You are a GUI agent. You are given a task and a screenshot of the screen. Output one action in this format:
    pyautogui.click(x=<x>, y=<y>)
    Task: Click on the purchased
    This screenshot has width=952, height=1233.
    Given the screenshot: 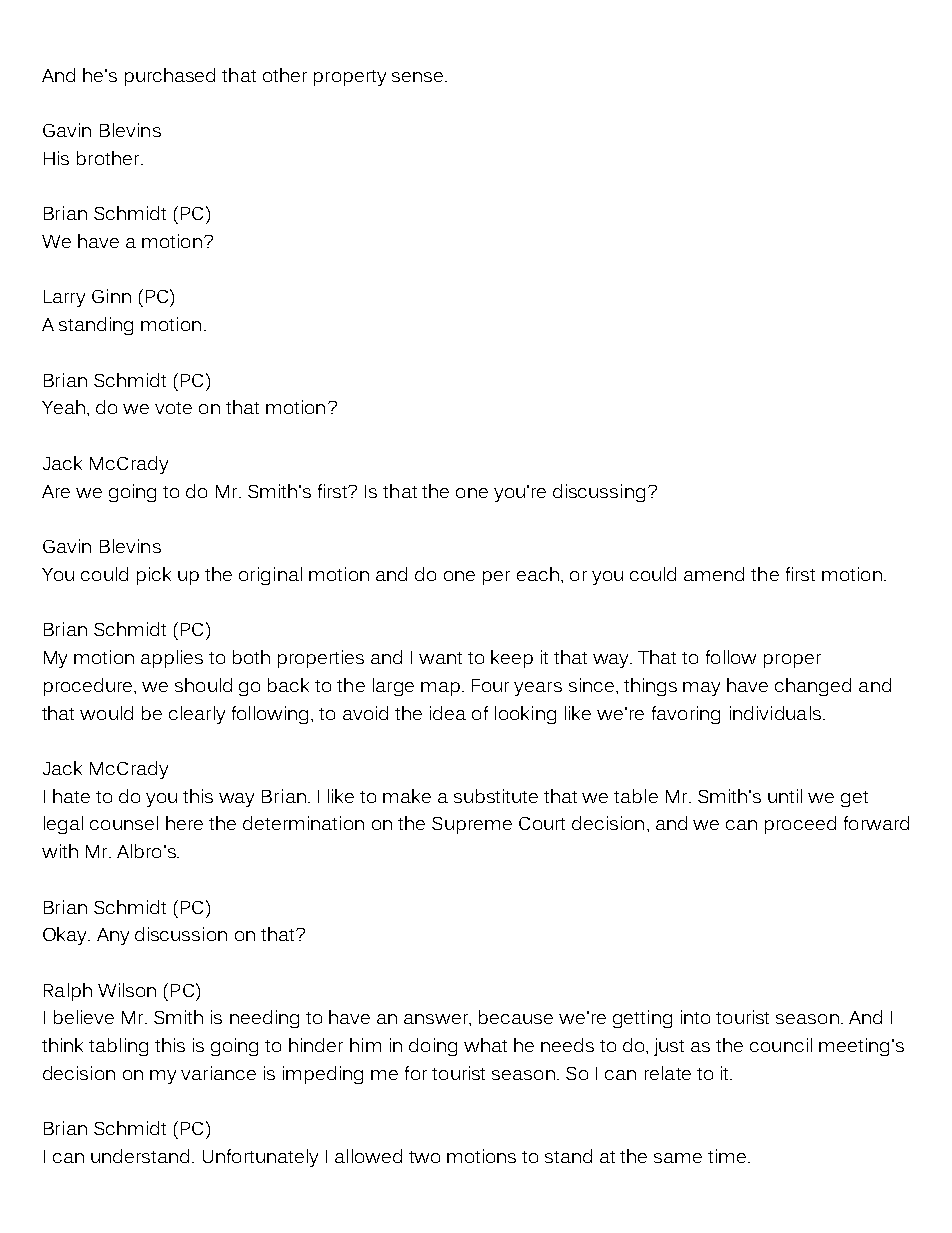 What is the action you would take?
    pyautogui.click(x=170, y=77)
